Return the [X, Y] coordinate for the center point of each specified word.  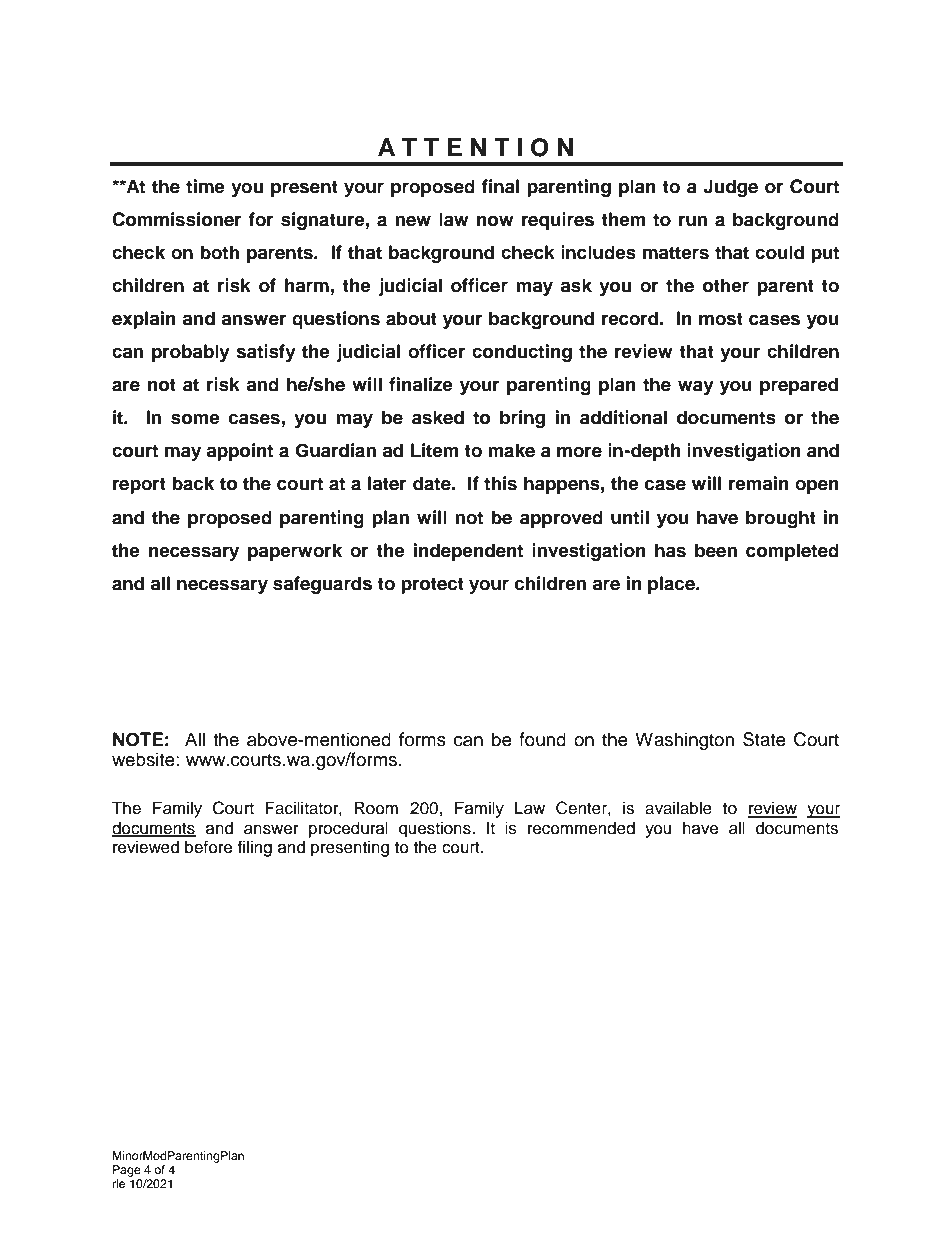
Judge [730, 188]
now [495, 221]
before [208, 847]
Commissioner [177, 219]
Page [127, 1171]
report [139, 485]
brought [781, 519]
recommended [581, 828]
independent [468, 552]
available [678, 808]
